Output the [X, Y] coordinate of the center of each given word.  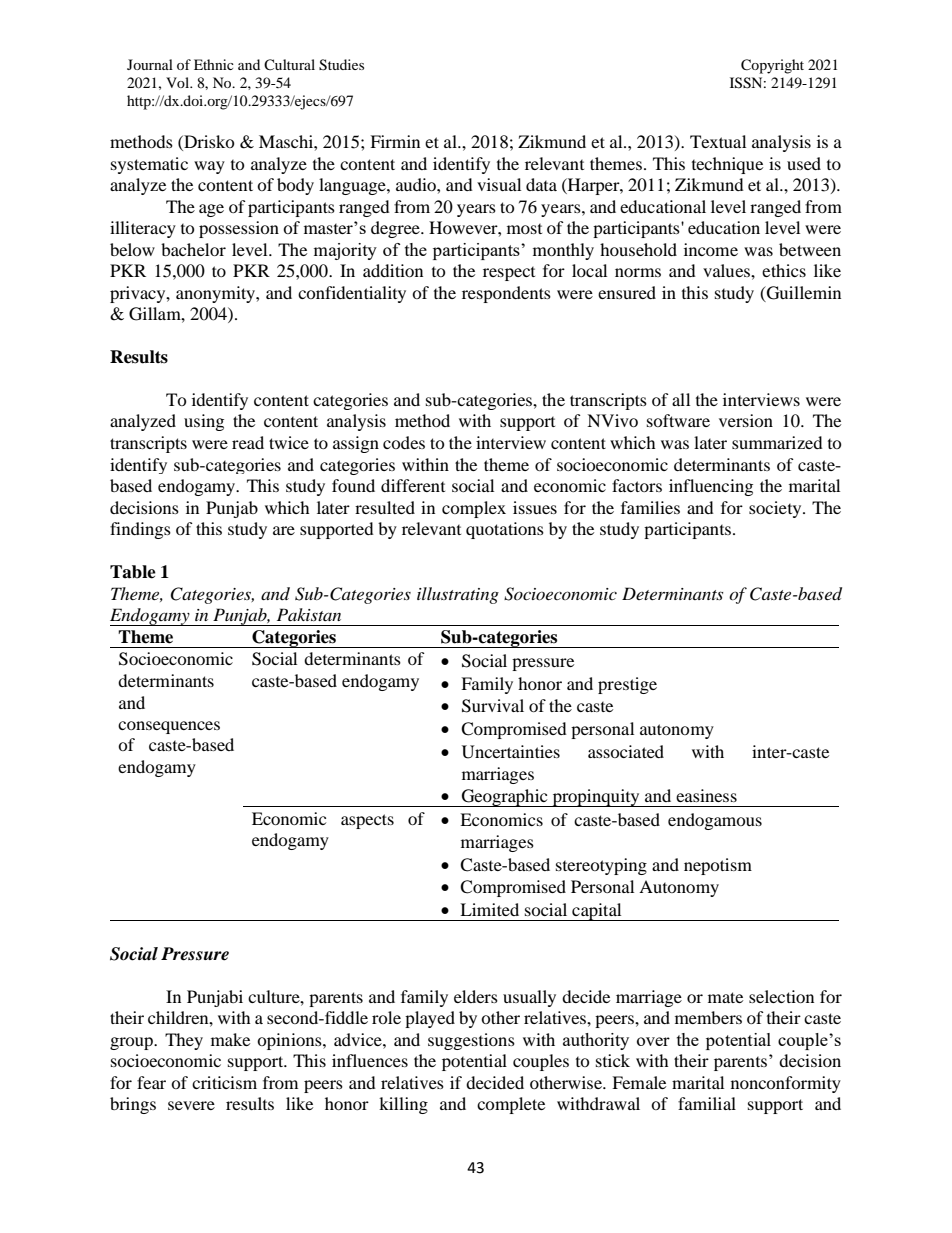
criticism [224, 1082]
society [776, 509]
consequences [169, 727]
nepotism [718, 866]
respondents [506, 294]
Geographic [505, 798]
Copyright [772, 66]
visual [499, 184]
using [204, 422]
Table [133, 572]
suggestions [471, 1041]
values [727, 270]
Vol [179, 82]
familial [707, 1103]
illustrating [458, 595]
